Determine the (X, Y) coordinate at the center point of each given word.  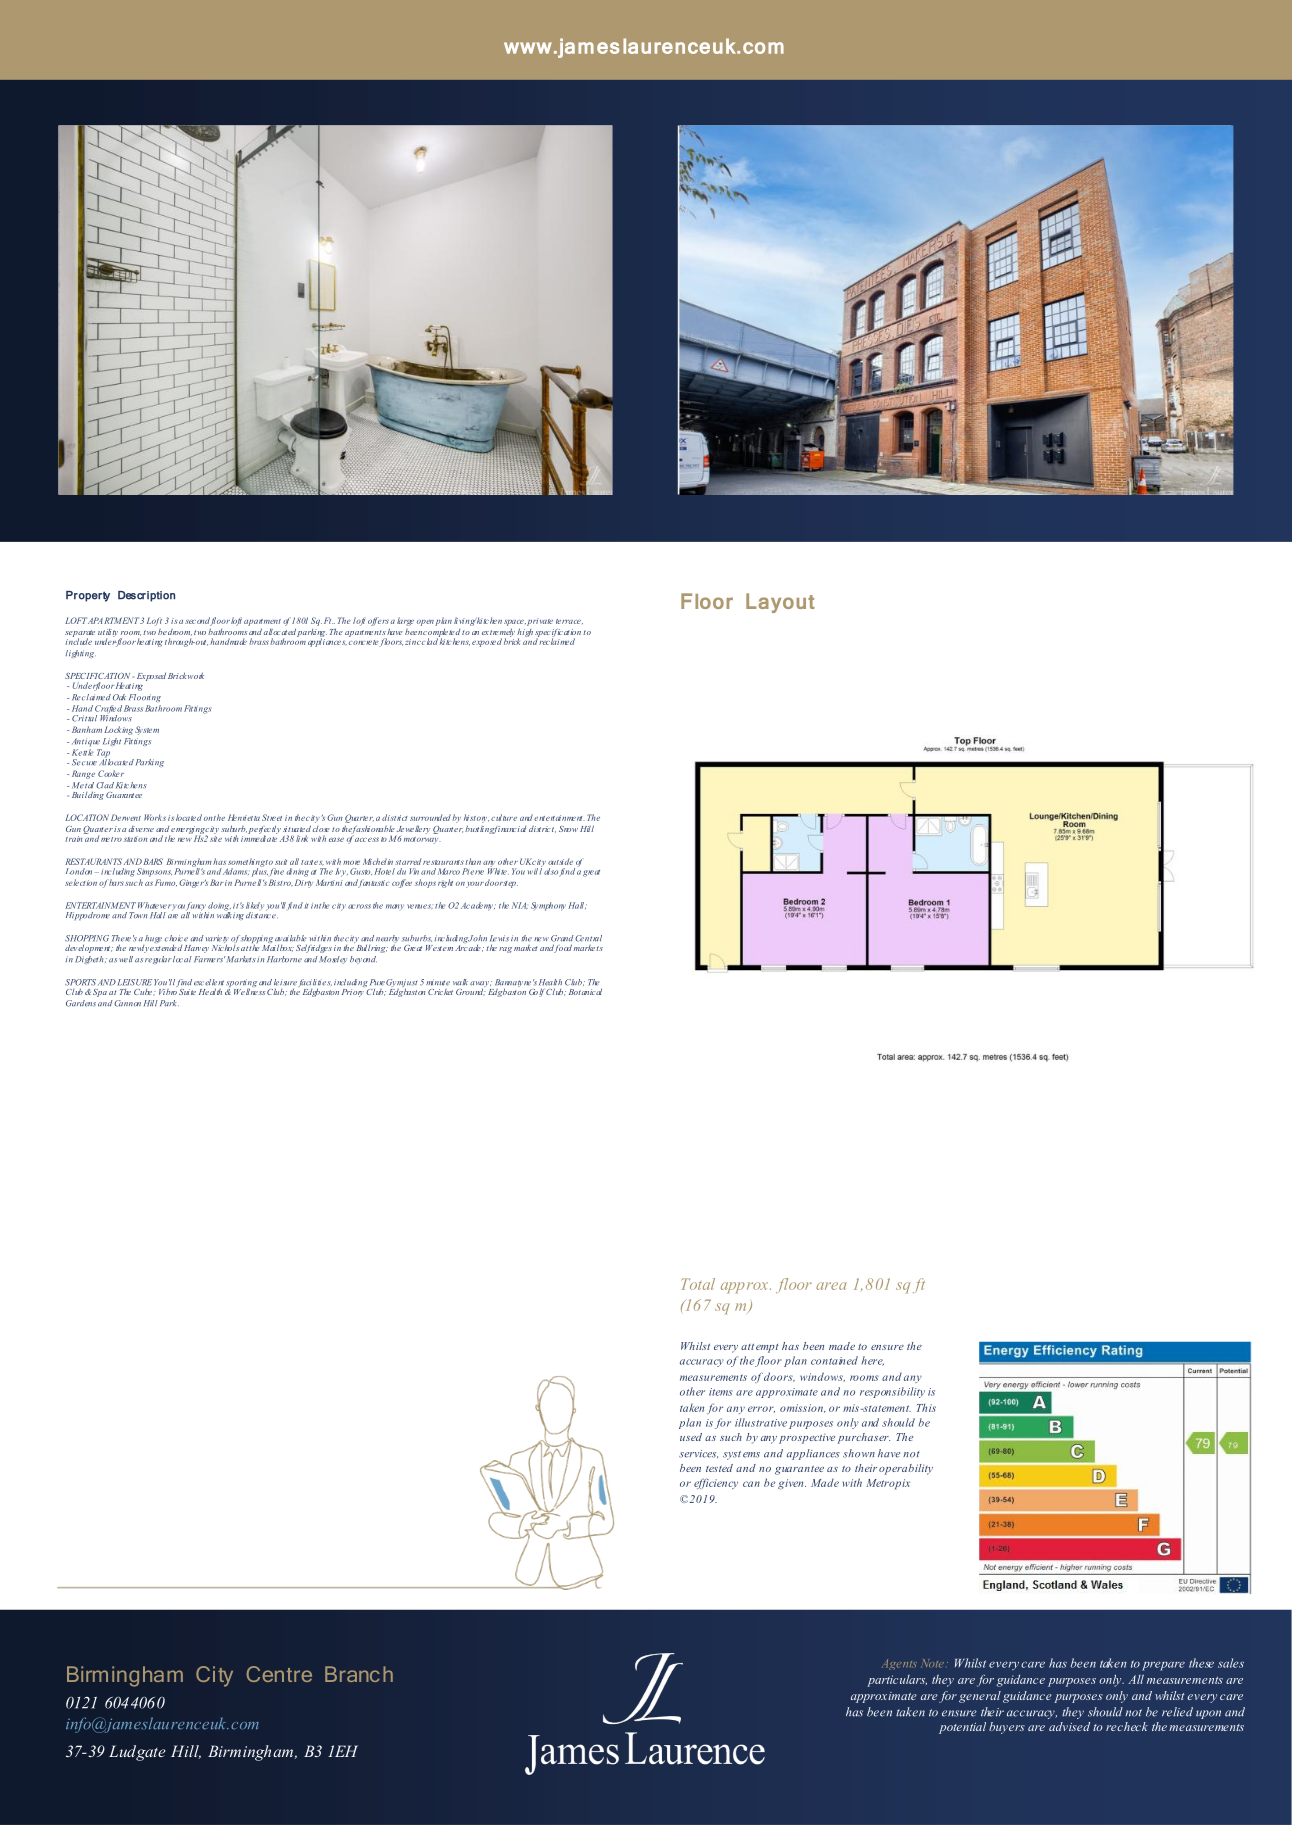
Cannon (127, 1003)
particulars (897, 1681)
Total (698, 1284)
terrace (569, 621)
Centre (279, 1674)
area (831, 1286)
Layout (780, 603)
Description (146, 596)
